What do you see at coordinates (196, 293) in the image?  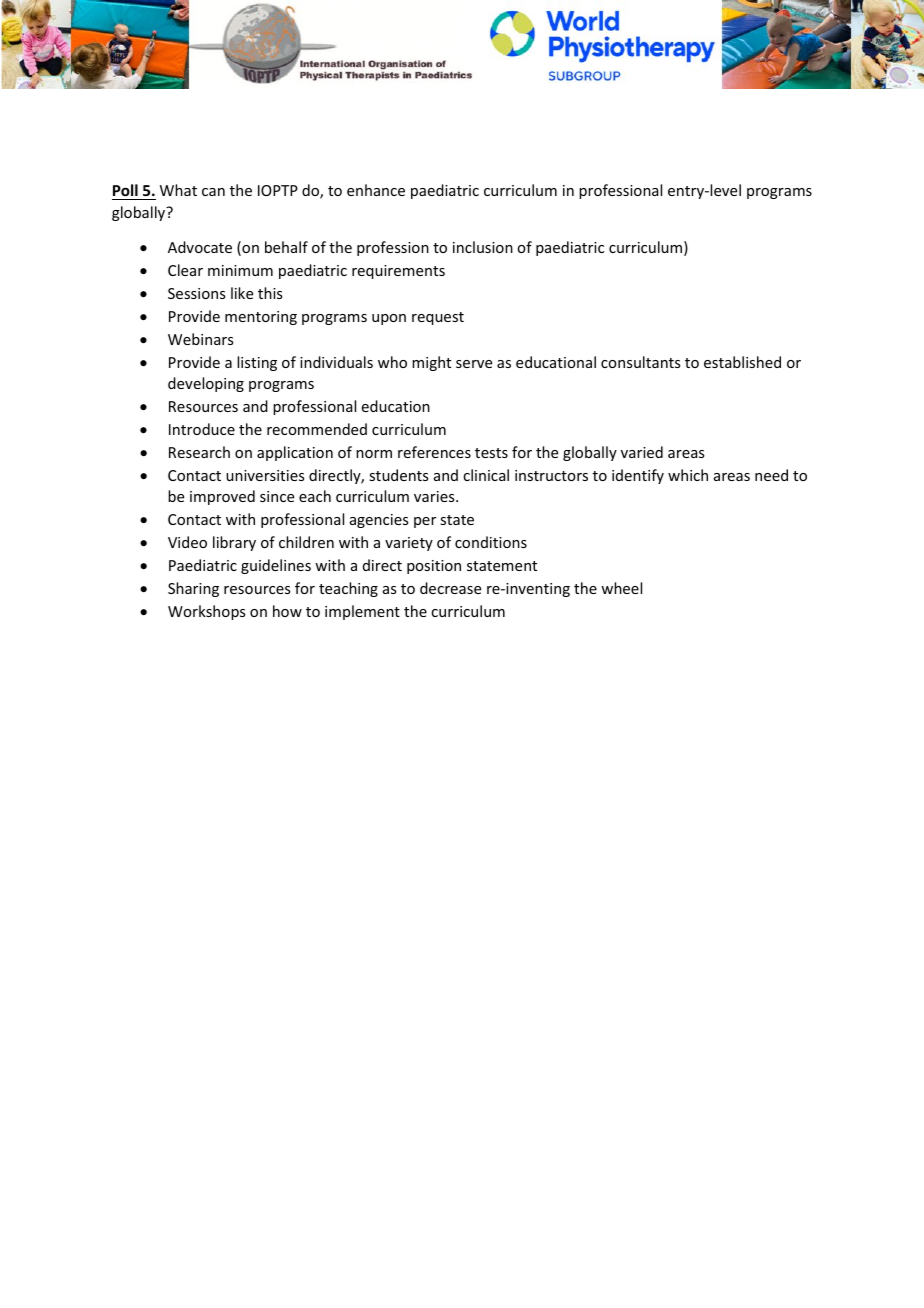 I see `Sessions` at bounding box center [196, 293].
